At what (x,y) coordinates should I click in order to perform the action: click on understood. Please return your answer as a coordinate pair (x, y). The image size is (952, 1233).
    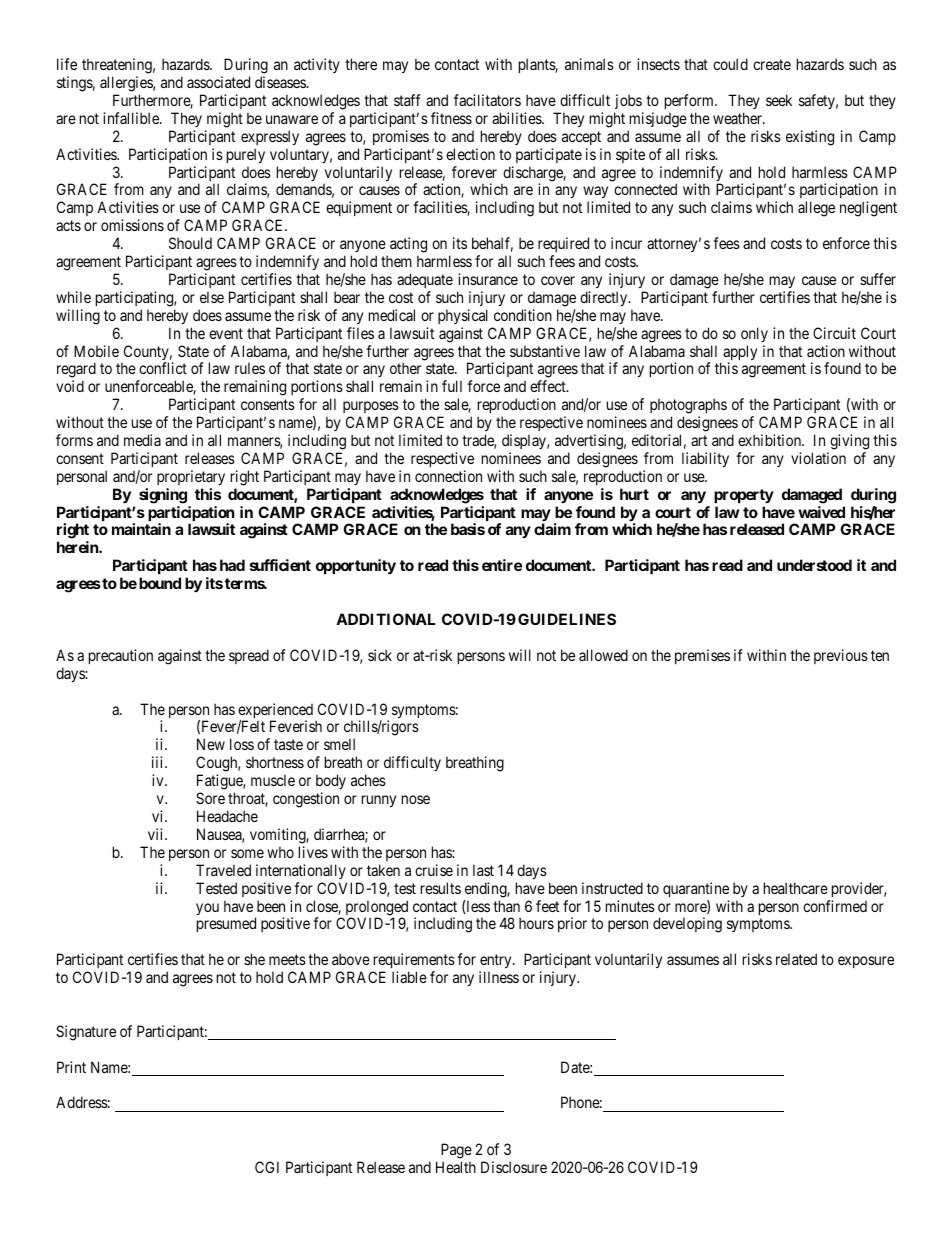
    Looking at the image, I should click on (814, 565).
